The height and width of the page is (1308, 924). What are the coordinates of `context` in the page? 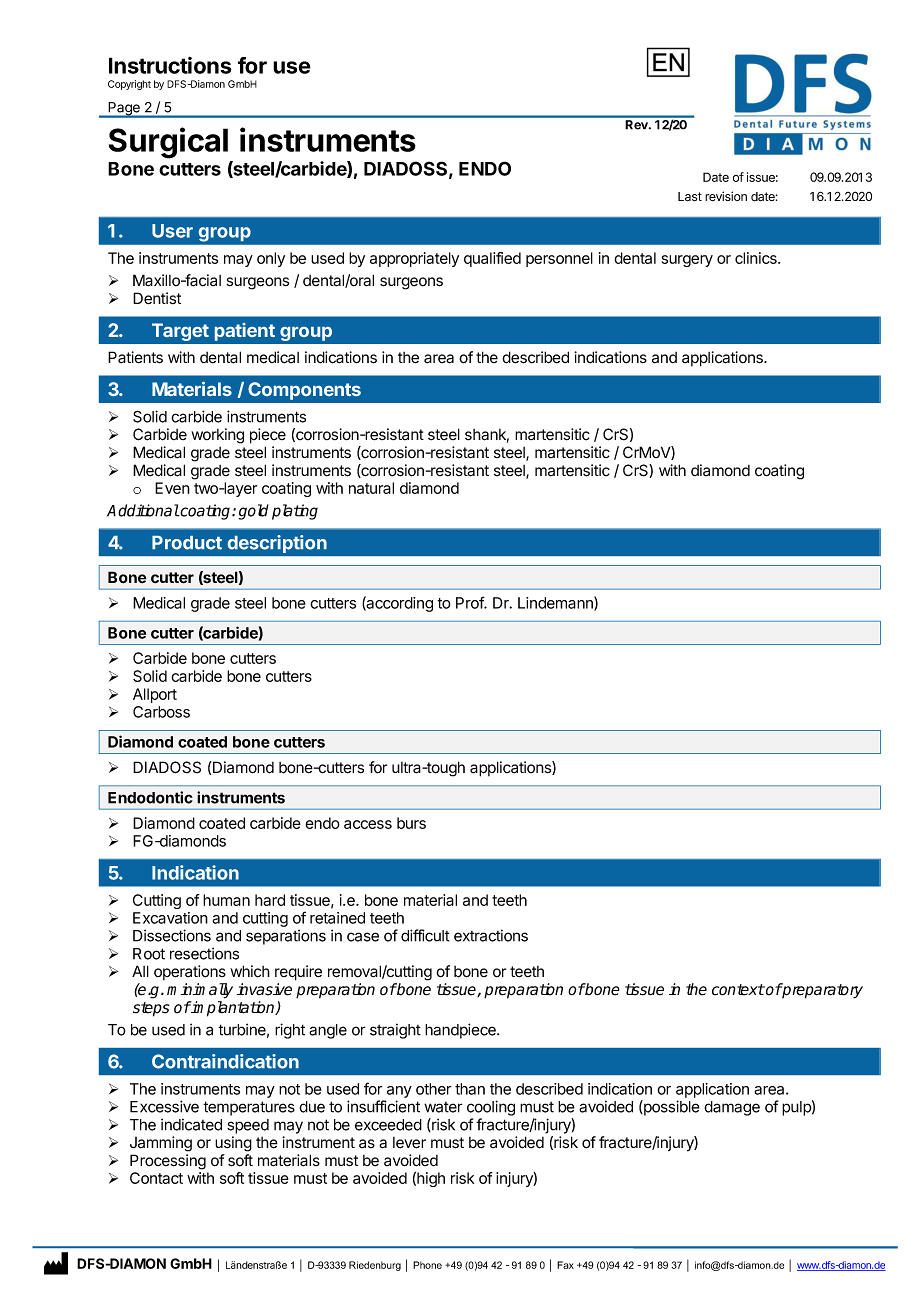 It's located at (738, 990).
